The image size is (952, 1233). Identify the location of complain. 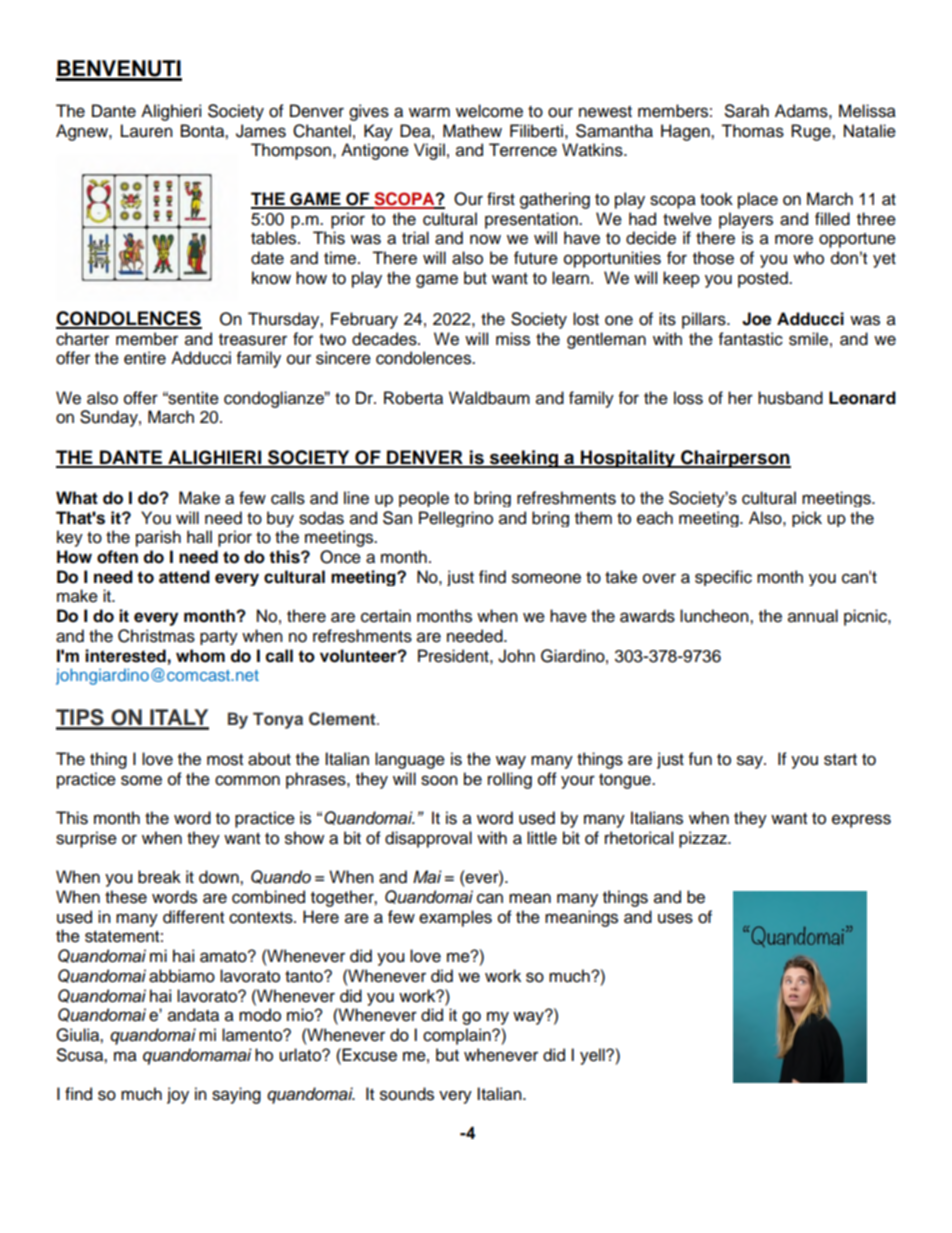
(458, 1036).
